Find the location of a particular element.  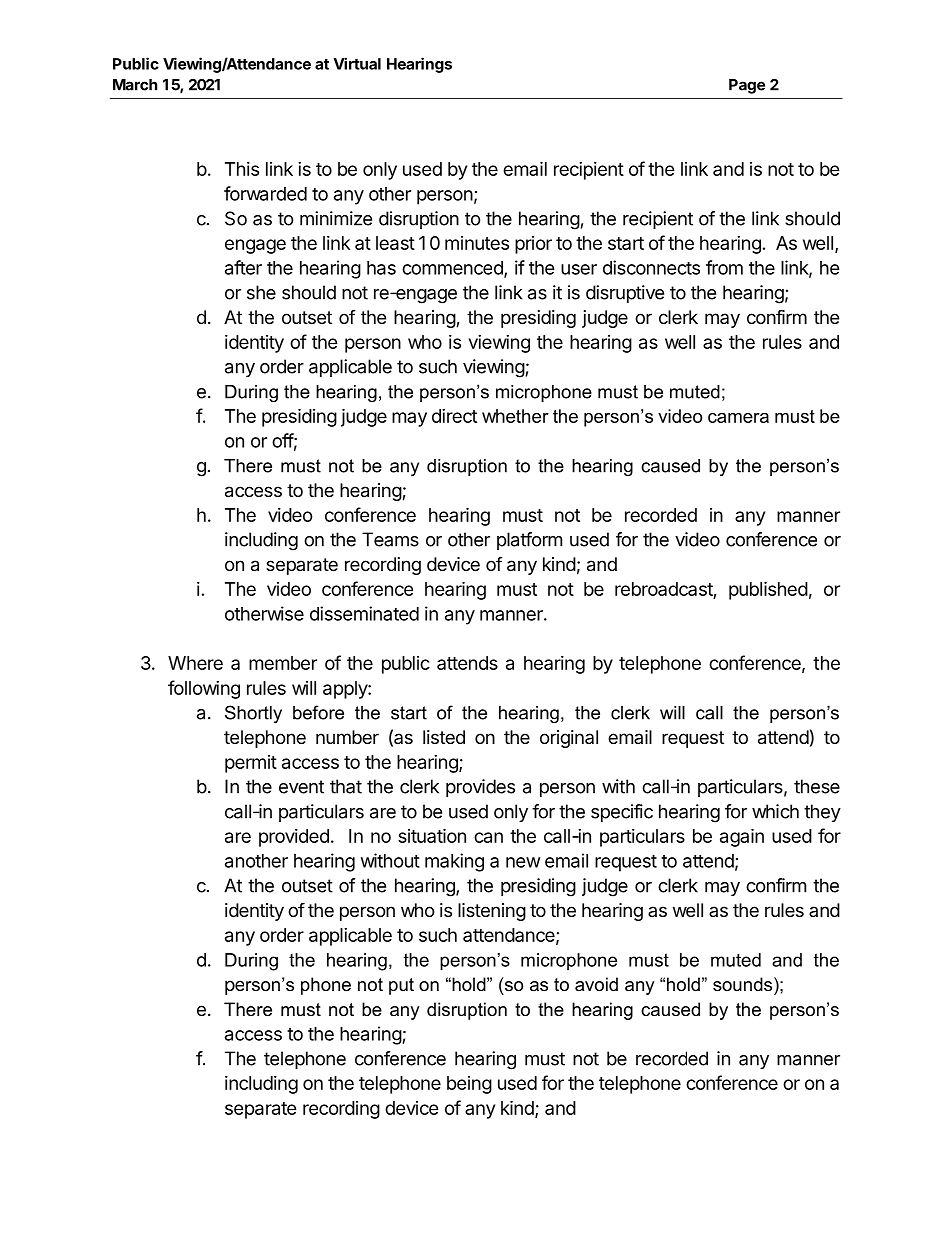

making is located at coordinates (454, 862).
